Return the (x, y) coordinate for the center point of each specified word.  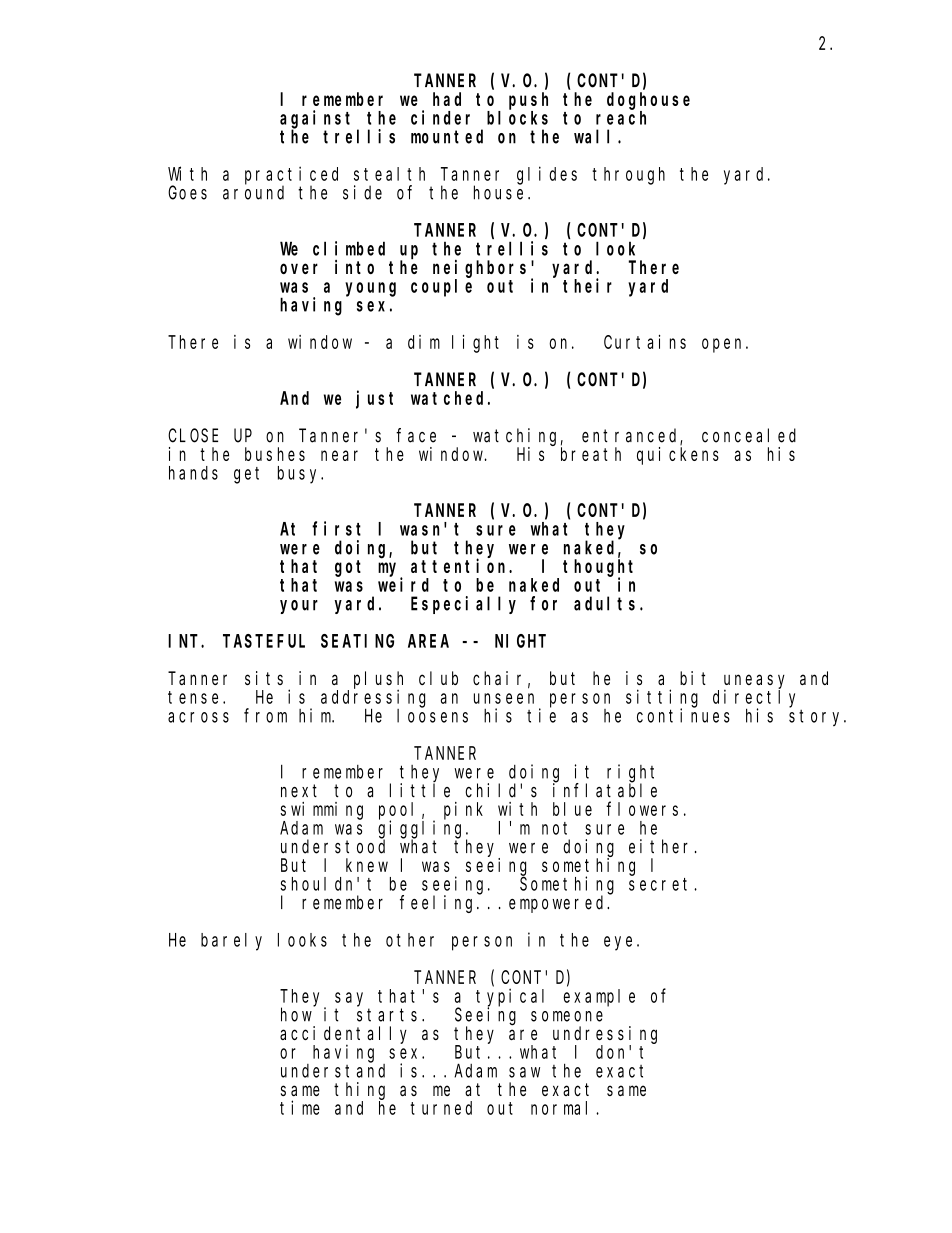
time (300, 1107)
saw (524, 1072)
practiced (291, 176)
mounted (447, 136)
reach (621, 118)
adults (607, 603)
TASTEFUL (264, 641)
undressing (605, 1035)
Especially (463, 605)
